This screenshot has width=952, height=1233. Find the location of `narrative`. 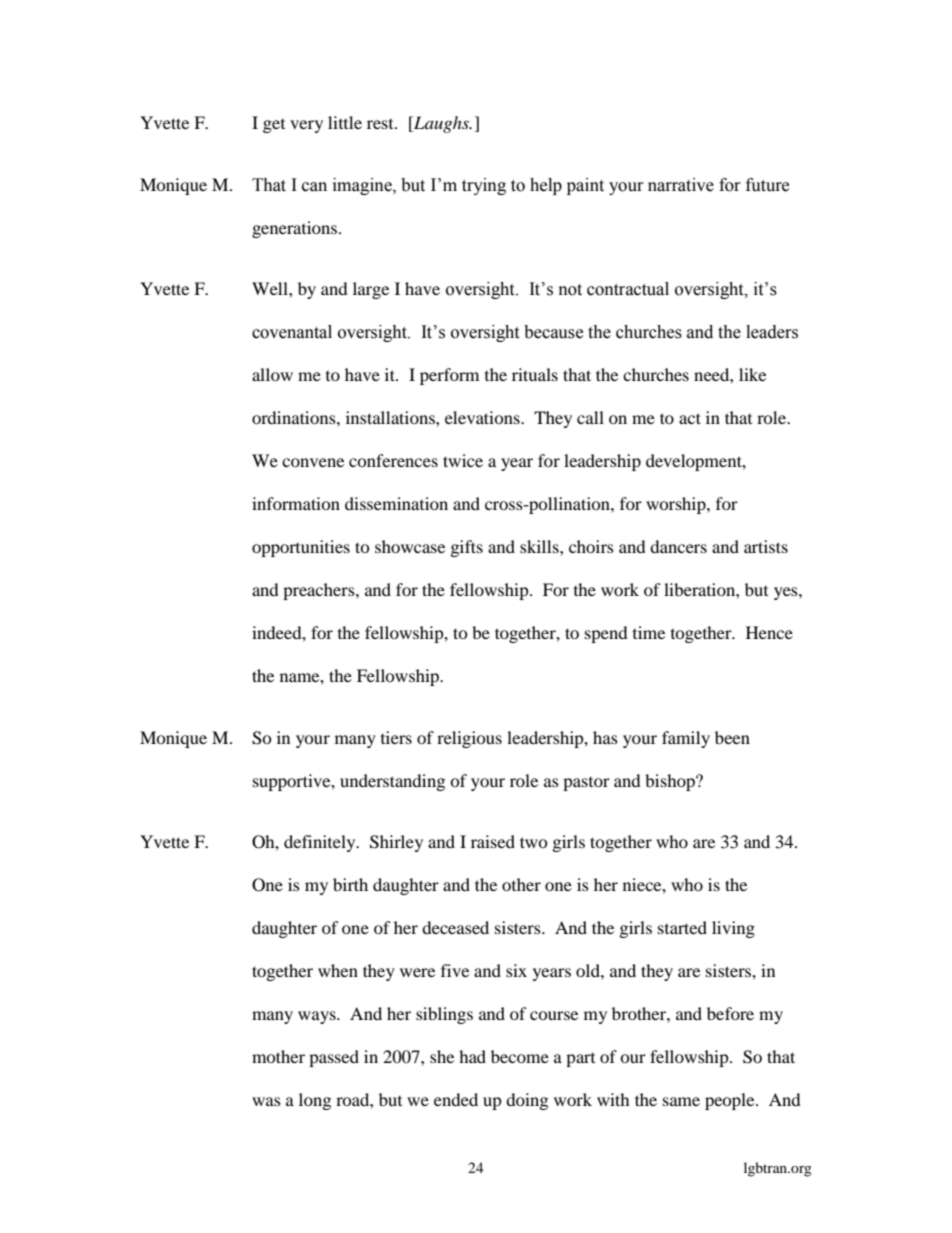

narrative is located at coordinates (681, 185).
